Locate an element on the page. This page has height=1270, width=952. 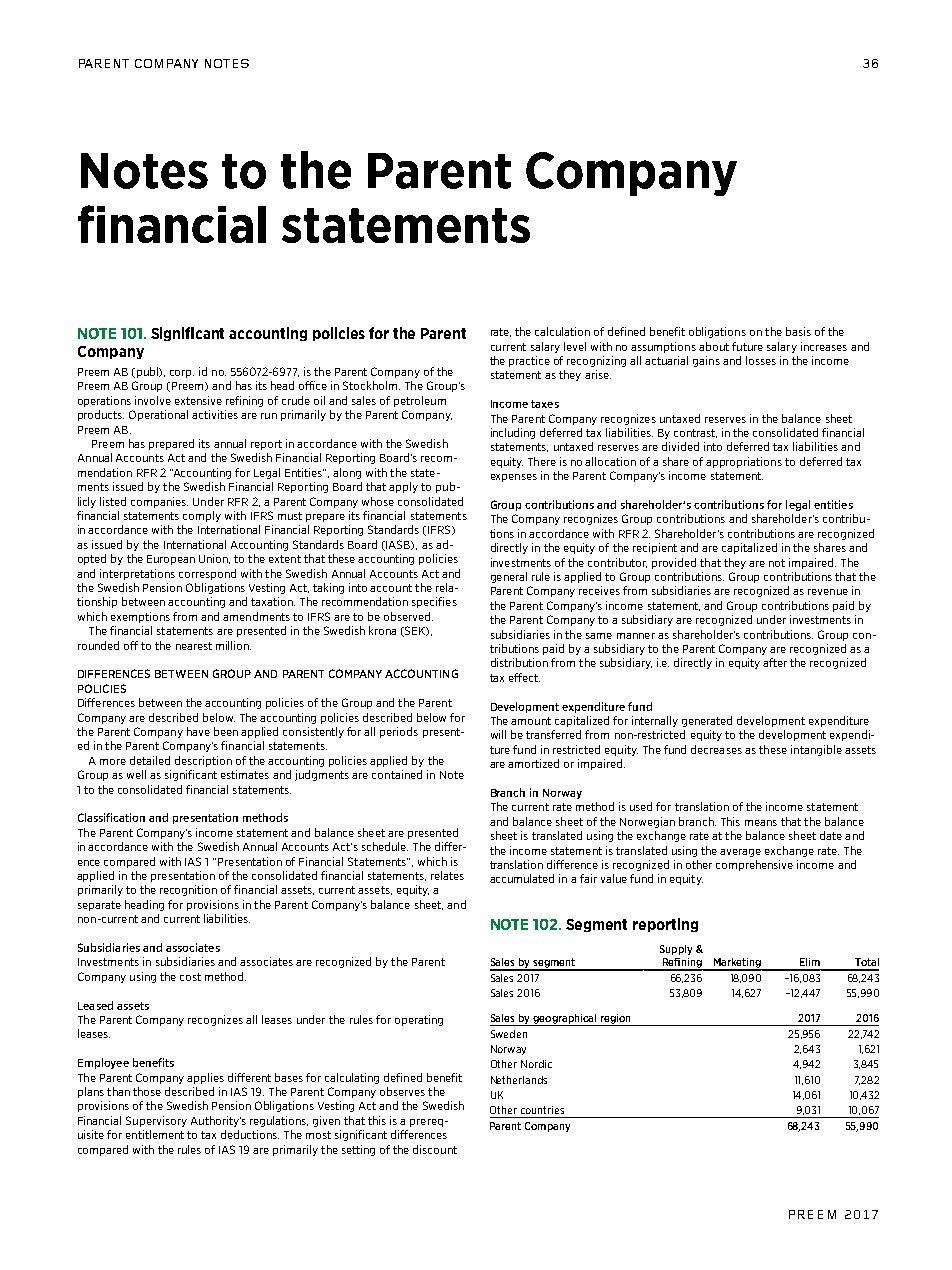
losses is located at coordinates (761, 360).
